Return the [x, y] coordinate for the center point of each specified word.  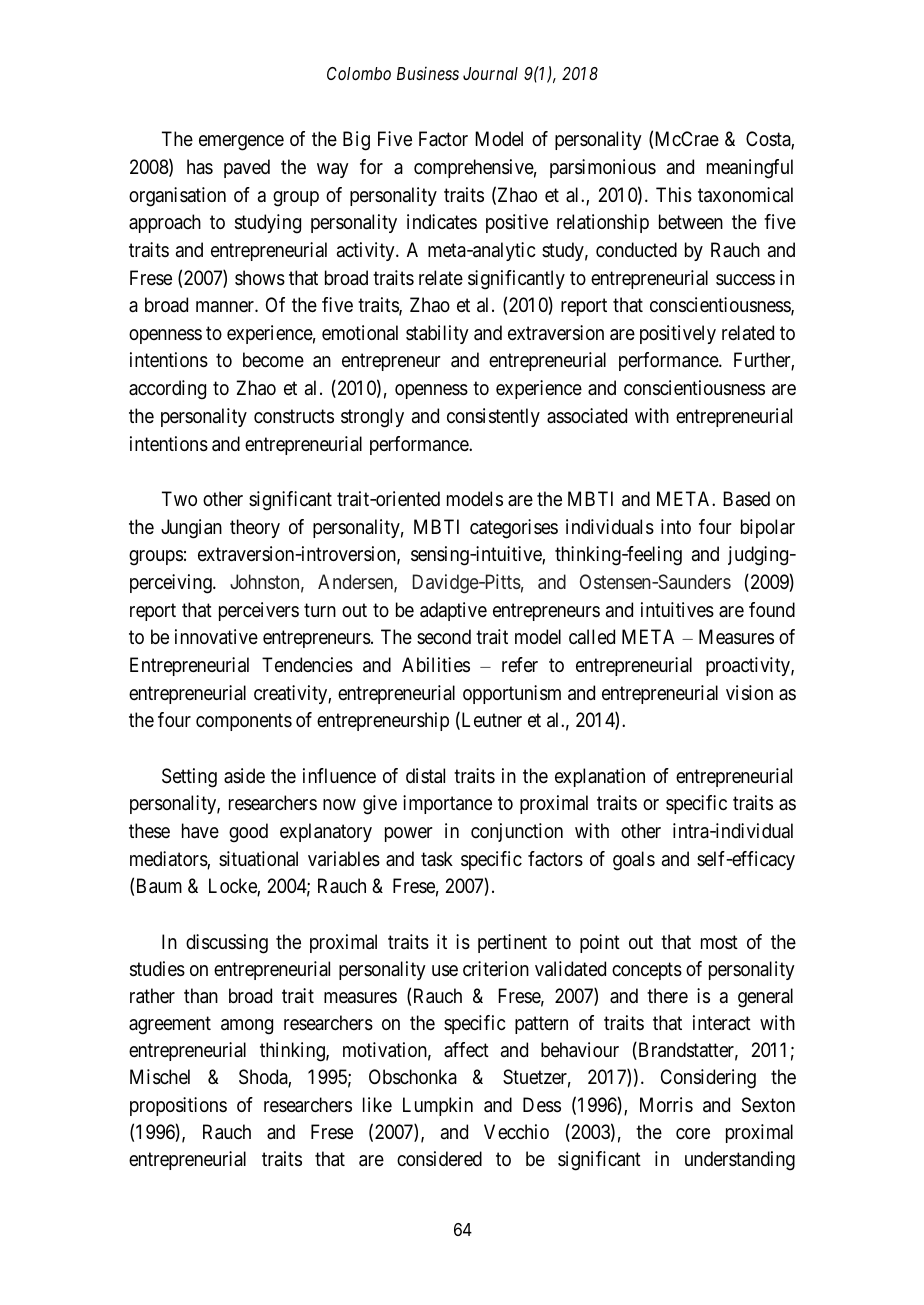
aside [244, 776]
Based [746, 499]
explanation [600, 777]
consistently [493, 417]
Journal [490, 73]
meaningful [750, 169]
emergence [241, 143]
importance [447, 804]
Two [179, 498]
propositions [178, 1106]
